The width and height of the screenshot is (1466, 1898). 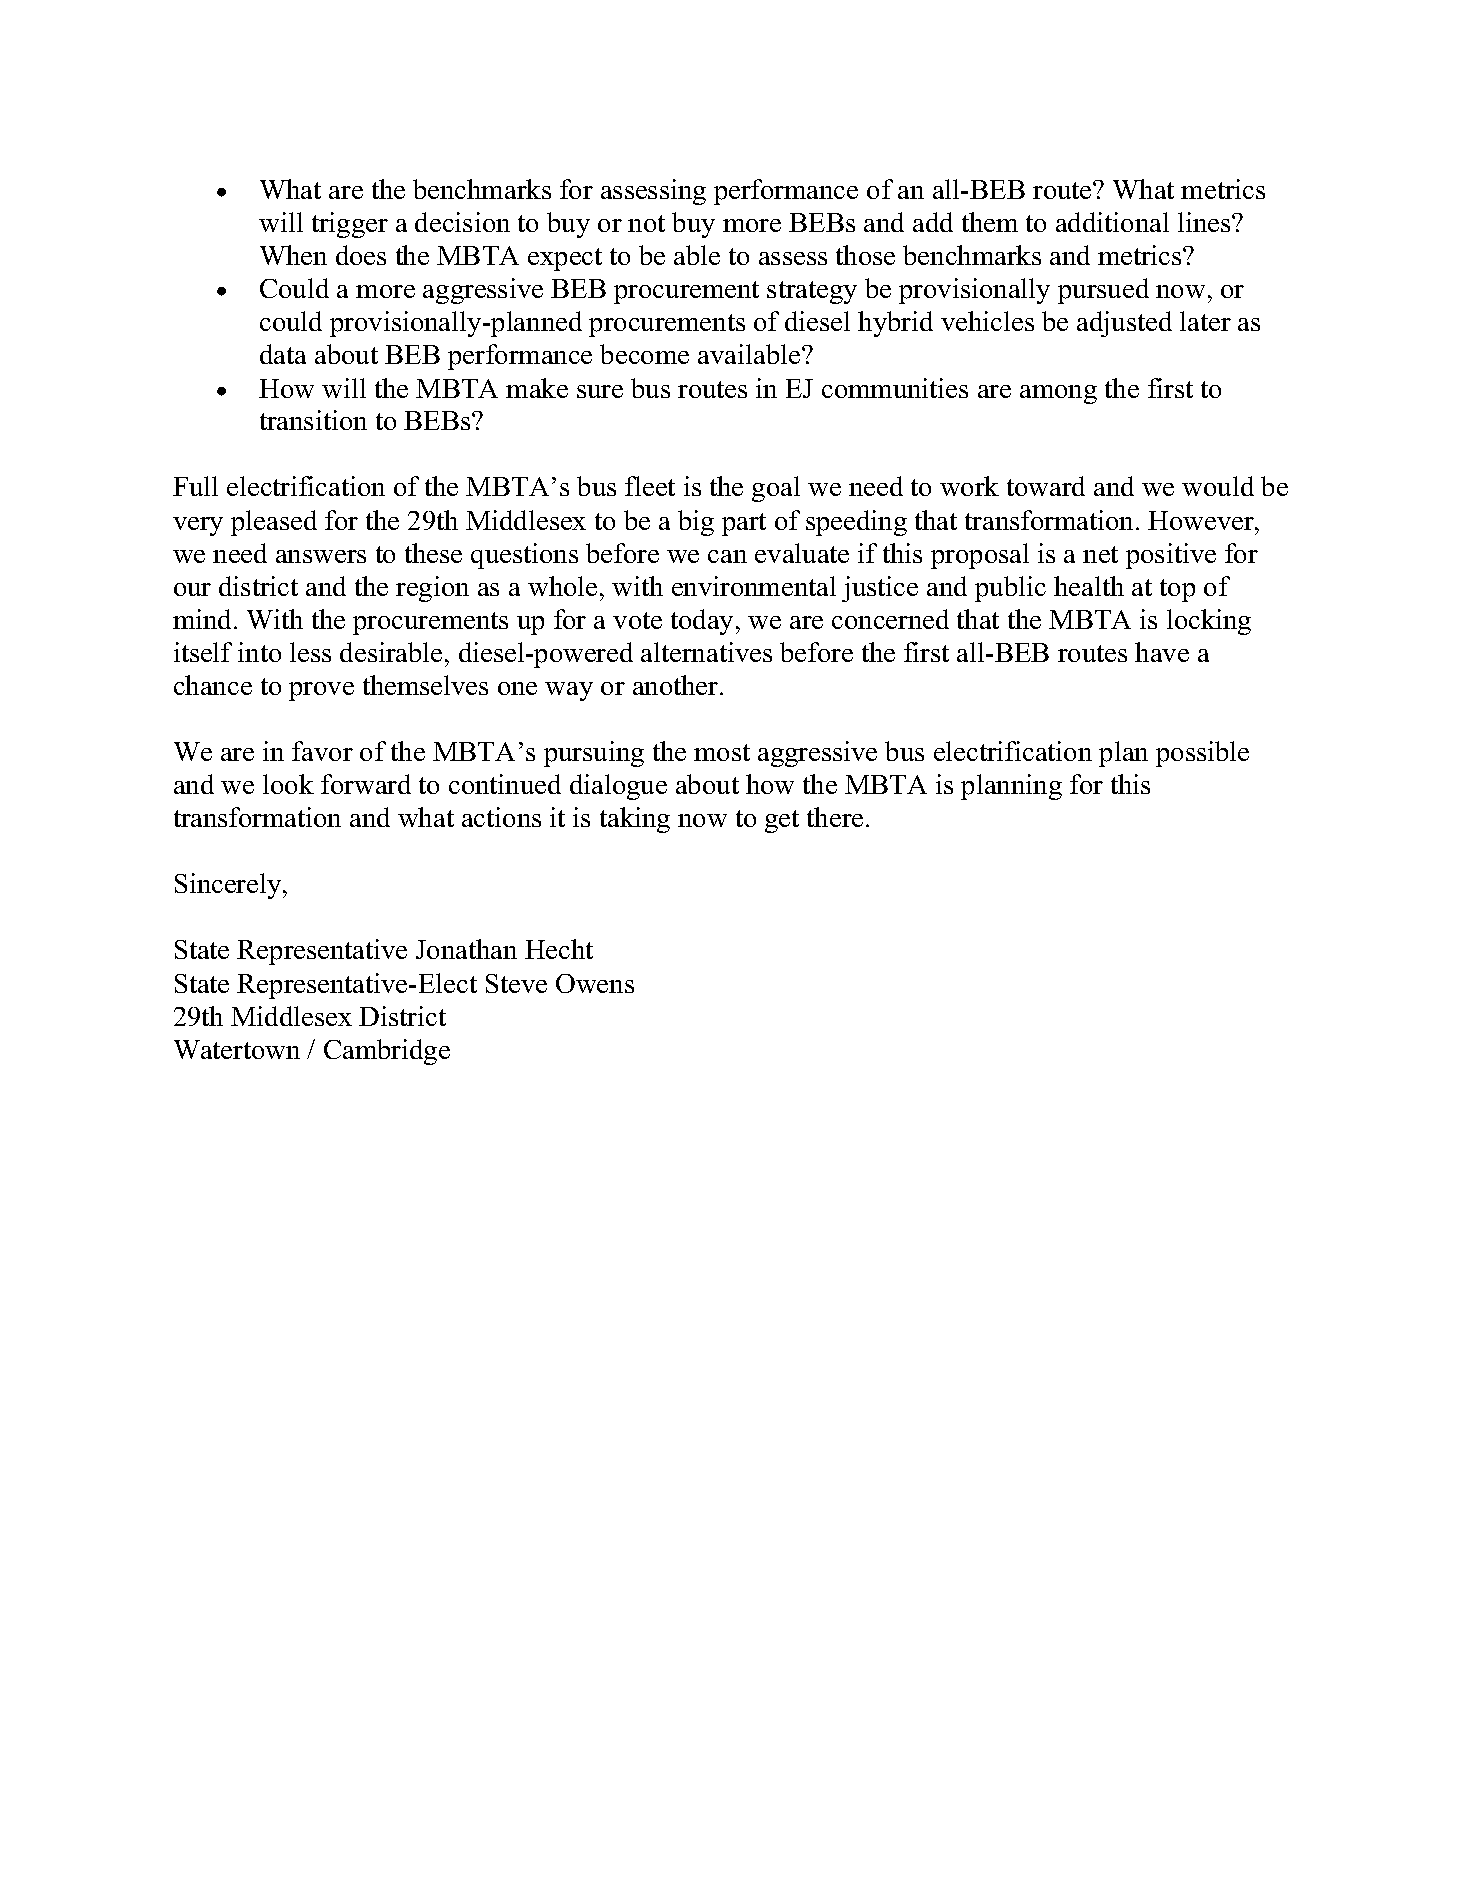 I want to click on Cambridge, so click(x=387, y=1052).
